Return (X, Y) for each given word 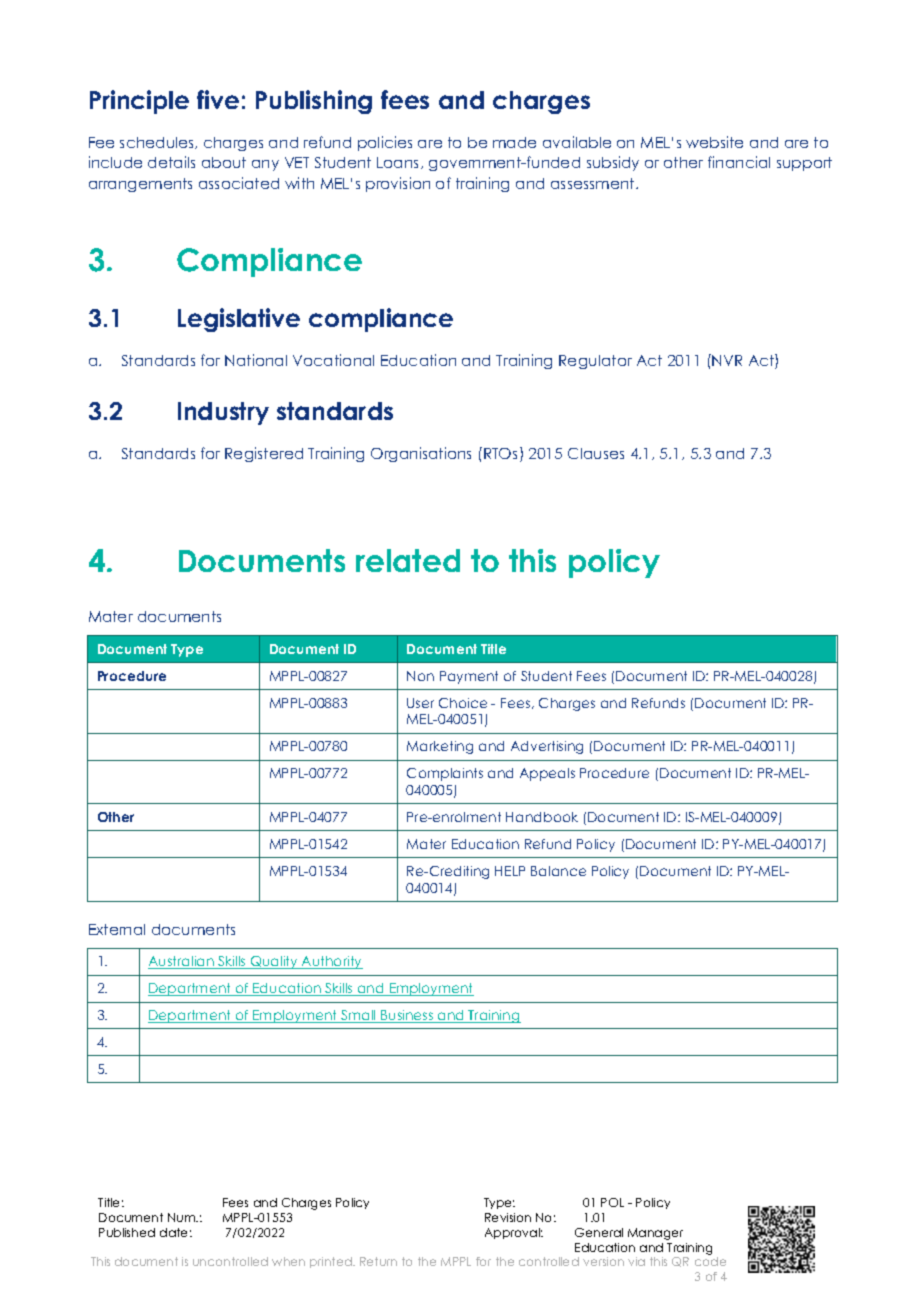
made (514, 142)
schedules (158, 143)
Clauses (596, 453)
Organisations (421, 454)
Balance (558, 871)
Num (182, 1217)
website (714, 142)
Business (407, 1016)
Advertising (547, 747)
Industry (223, 413)
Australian (182, 962)
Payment (469, 677)
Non (420, 676)
